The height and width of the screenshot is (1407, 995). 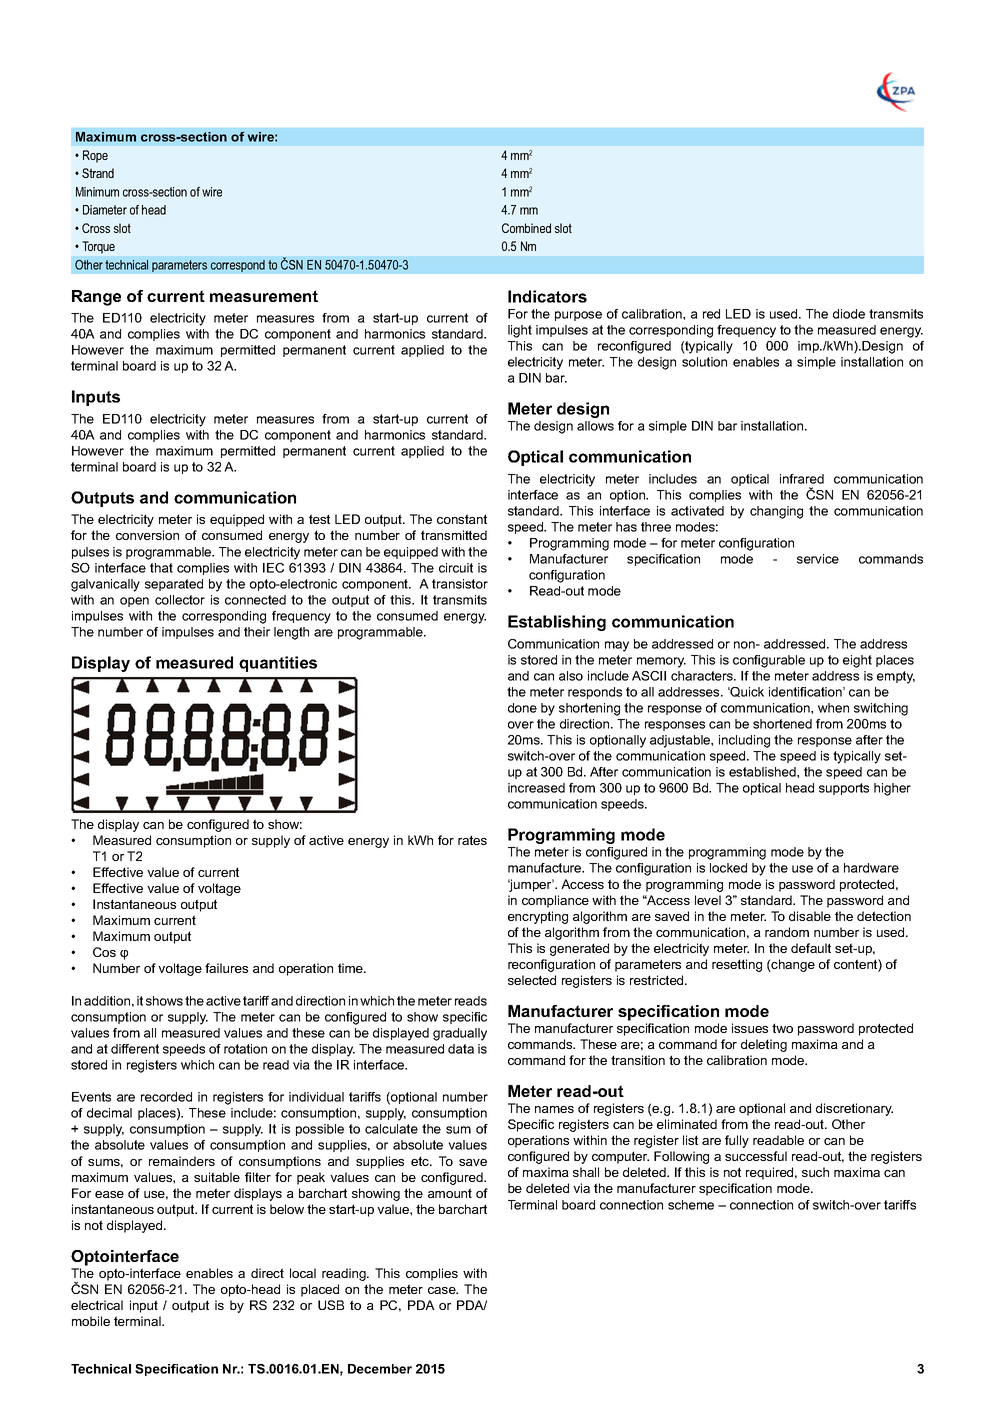 What do you see at coordinates (97, 1305) in the screenshot?
I see `electrical` at bounding box center [97, 1305].
